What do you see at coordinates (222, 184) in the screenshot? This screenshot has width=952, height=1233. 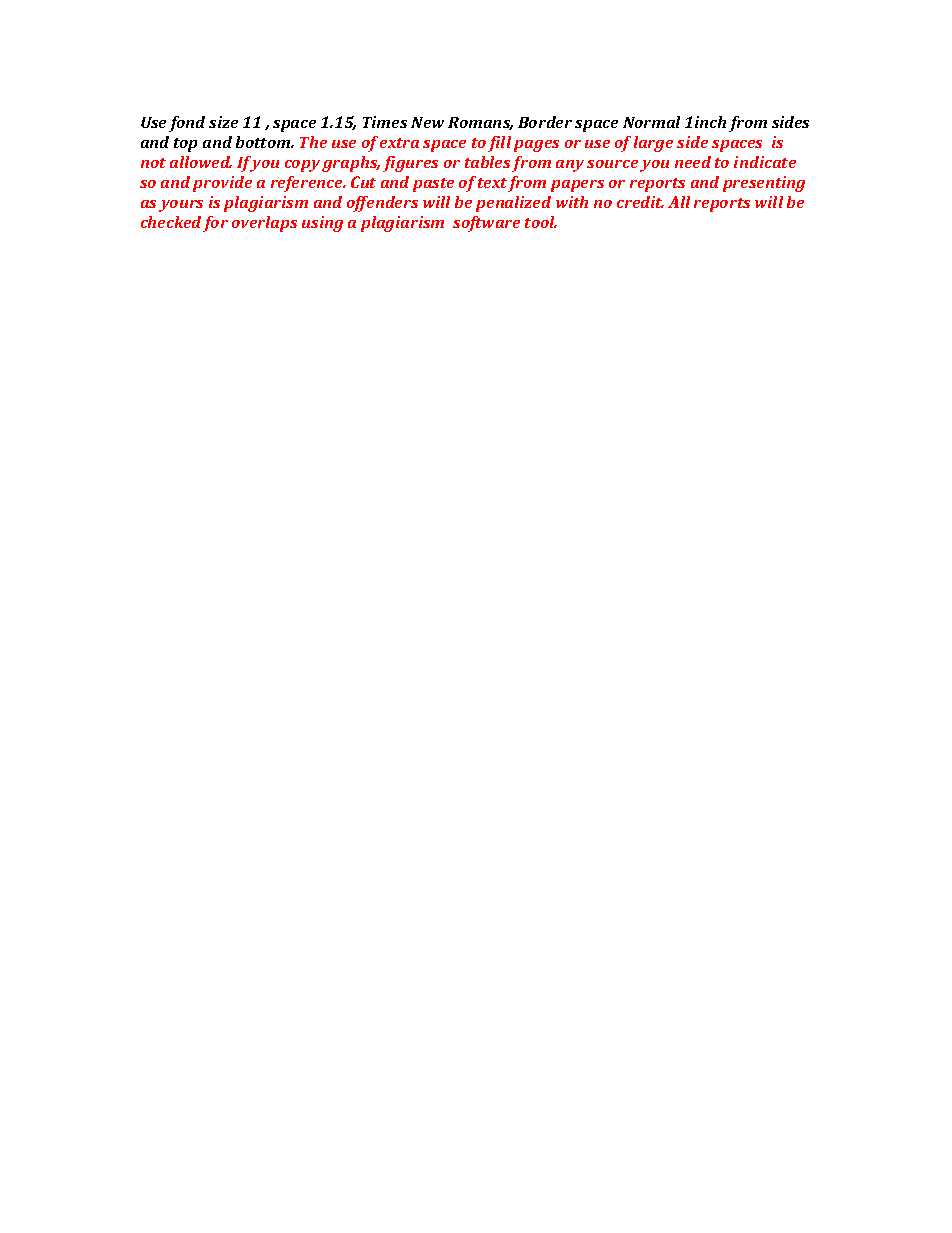 I see `provide` at bounding box center [222, 184].
